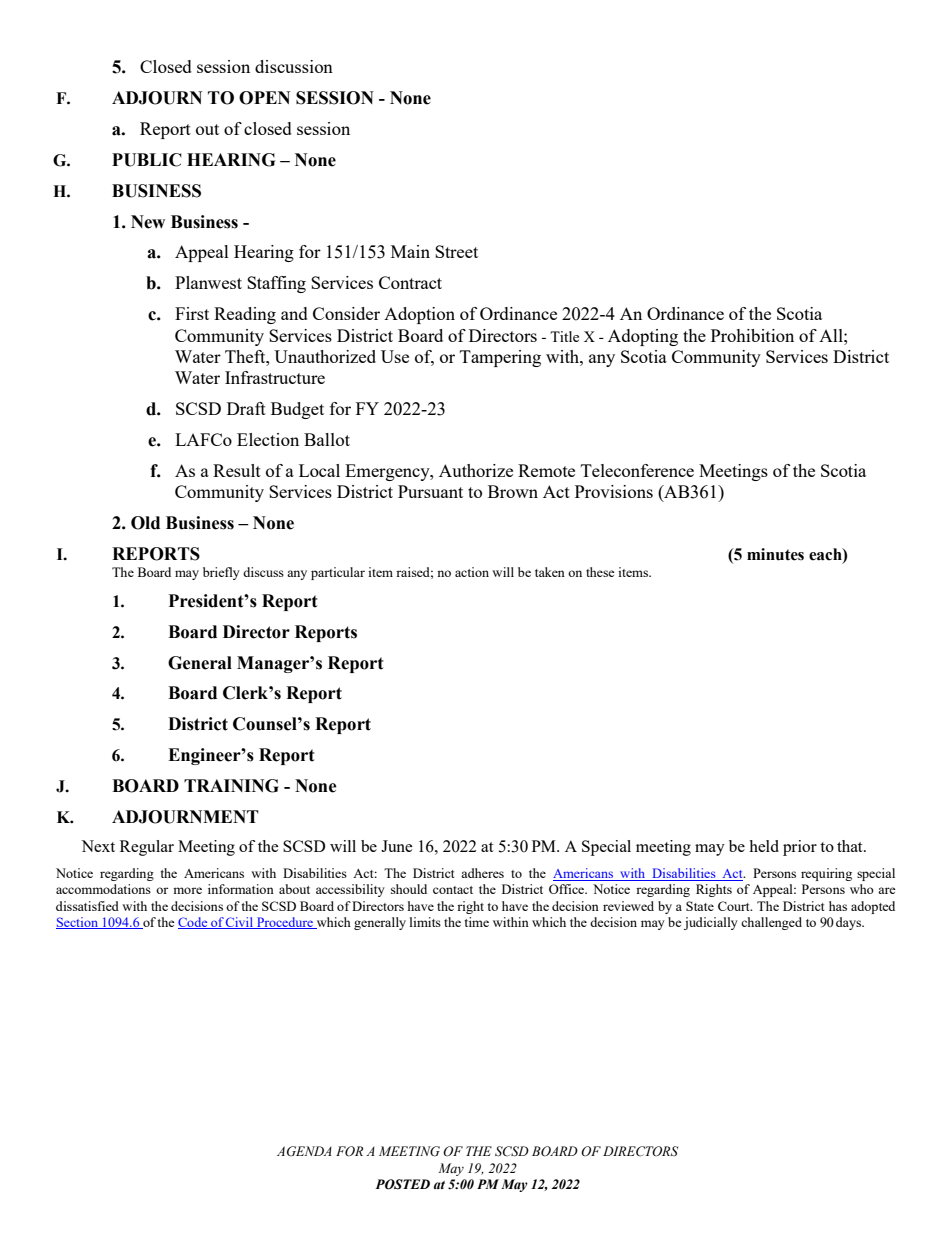  What do you see at coordinates (456, 251) in the document?
I see `Street` at bounding box center [456, 251].
